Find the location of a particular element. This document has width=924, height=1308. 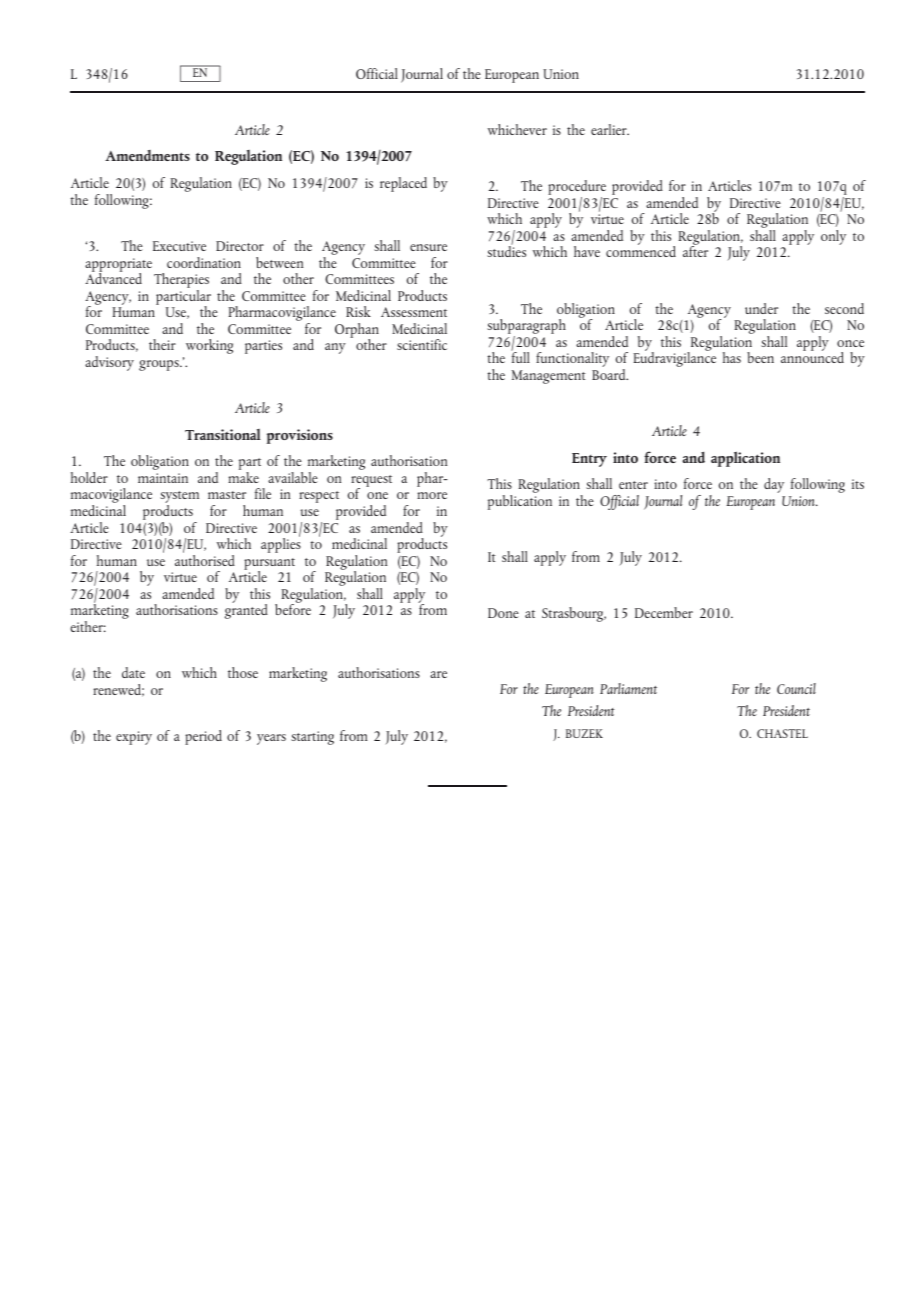

earlier is located at coordinates (610, 129).
